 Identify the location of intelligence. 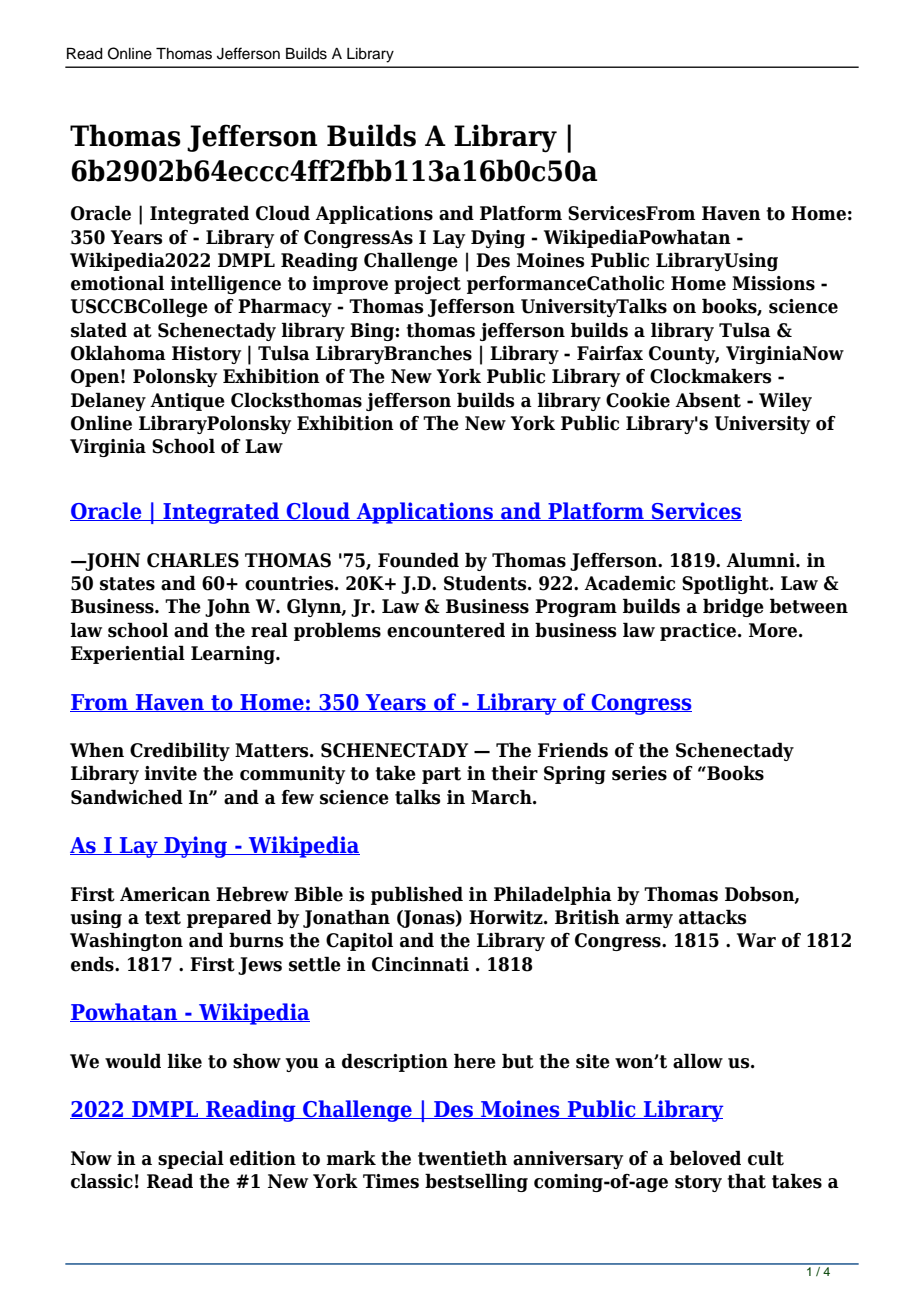
(225, 284).
